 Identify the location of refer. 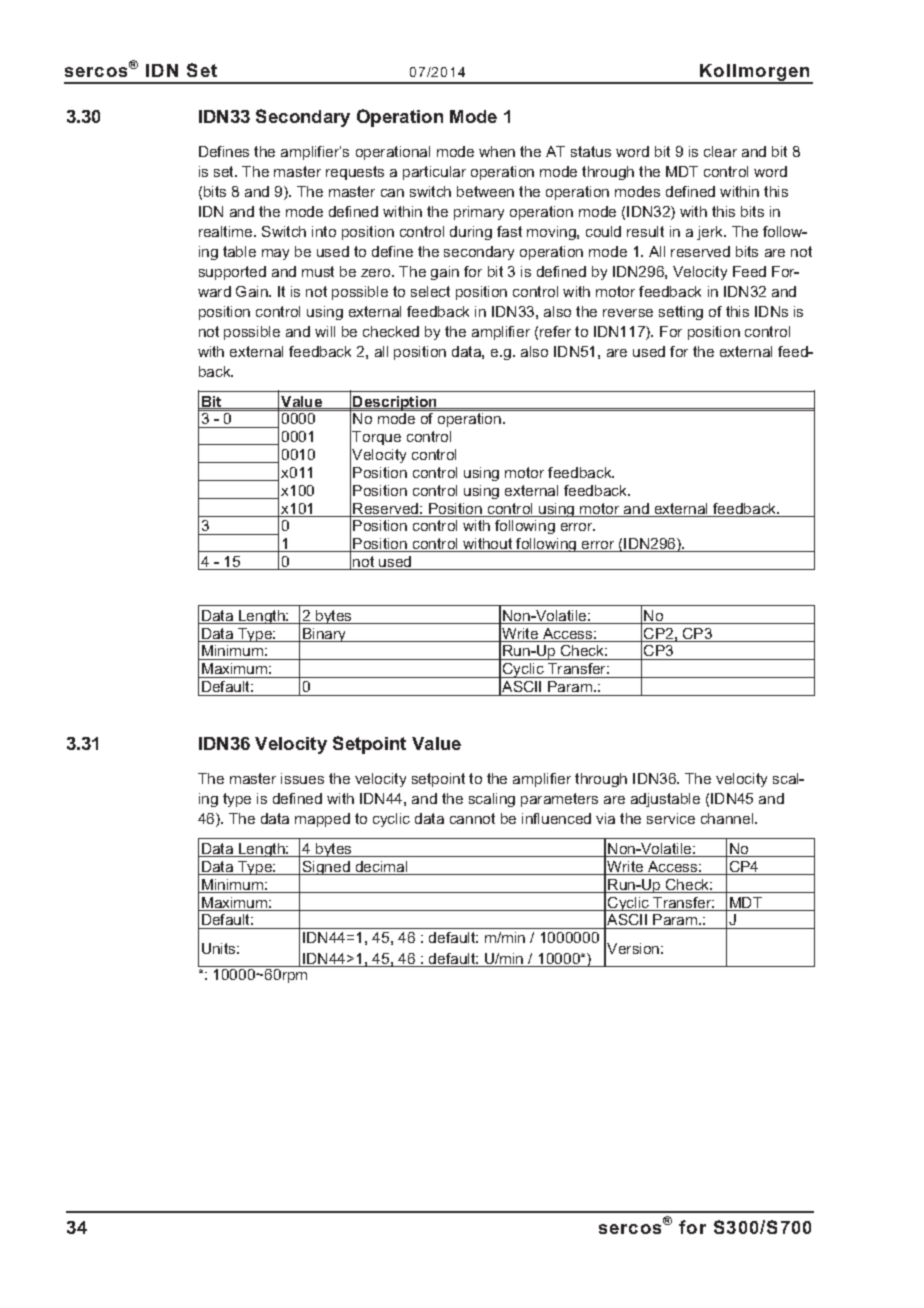
(555, 331).
